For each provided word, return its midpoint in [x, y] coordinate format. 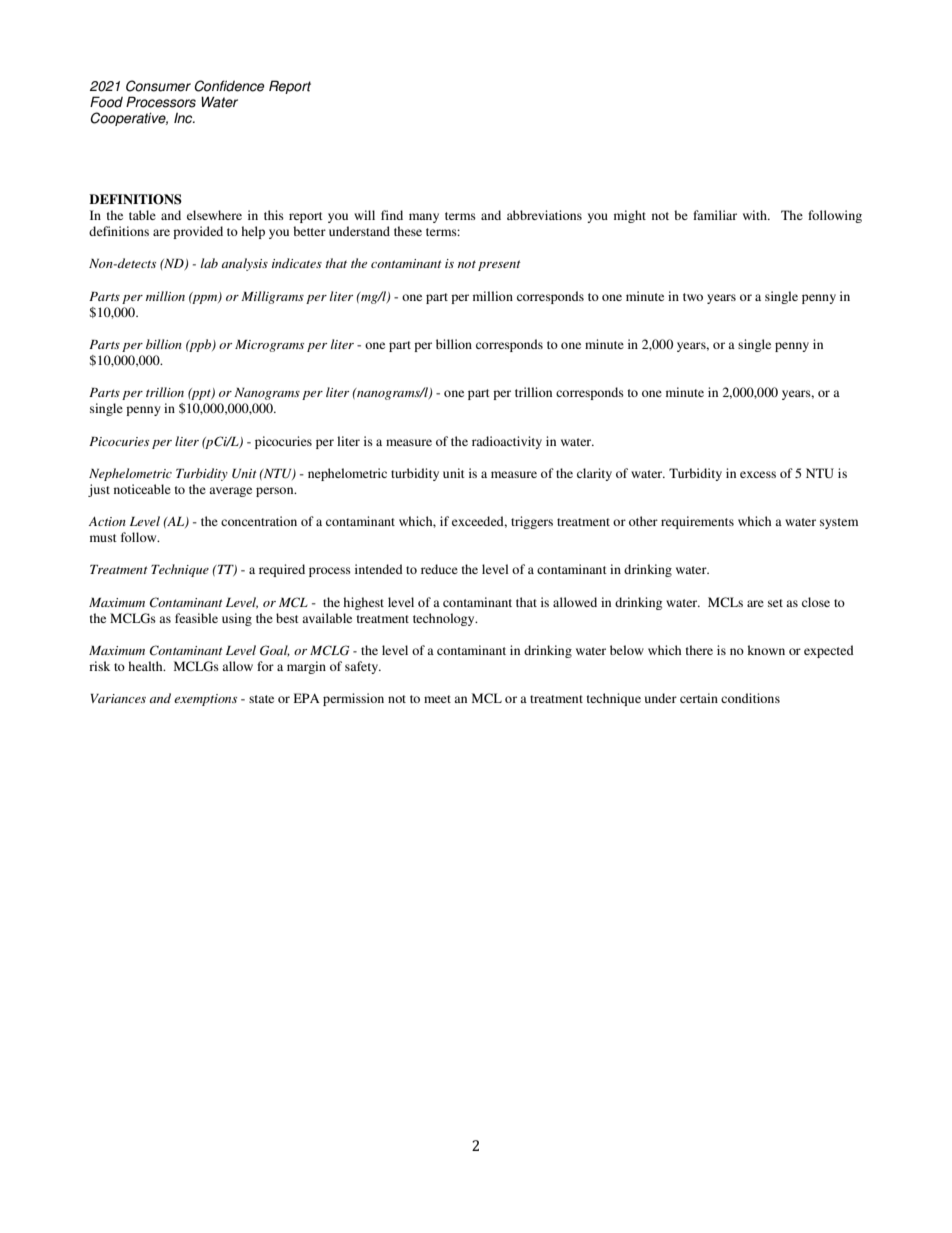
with [756, 215]
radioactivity [507, 442]
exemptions [205, 700]
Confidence [229, 86]
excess [758, 474]
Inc [184, 118]
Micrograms [269, 346]
